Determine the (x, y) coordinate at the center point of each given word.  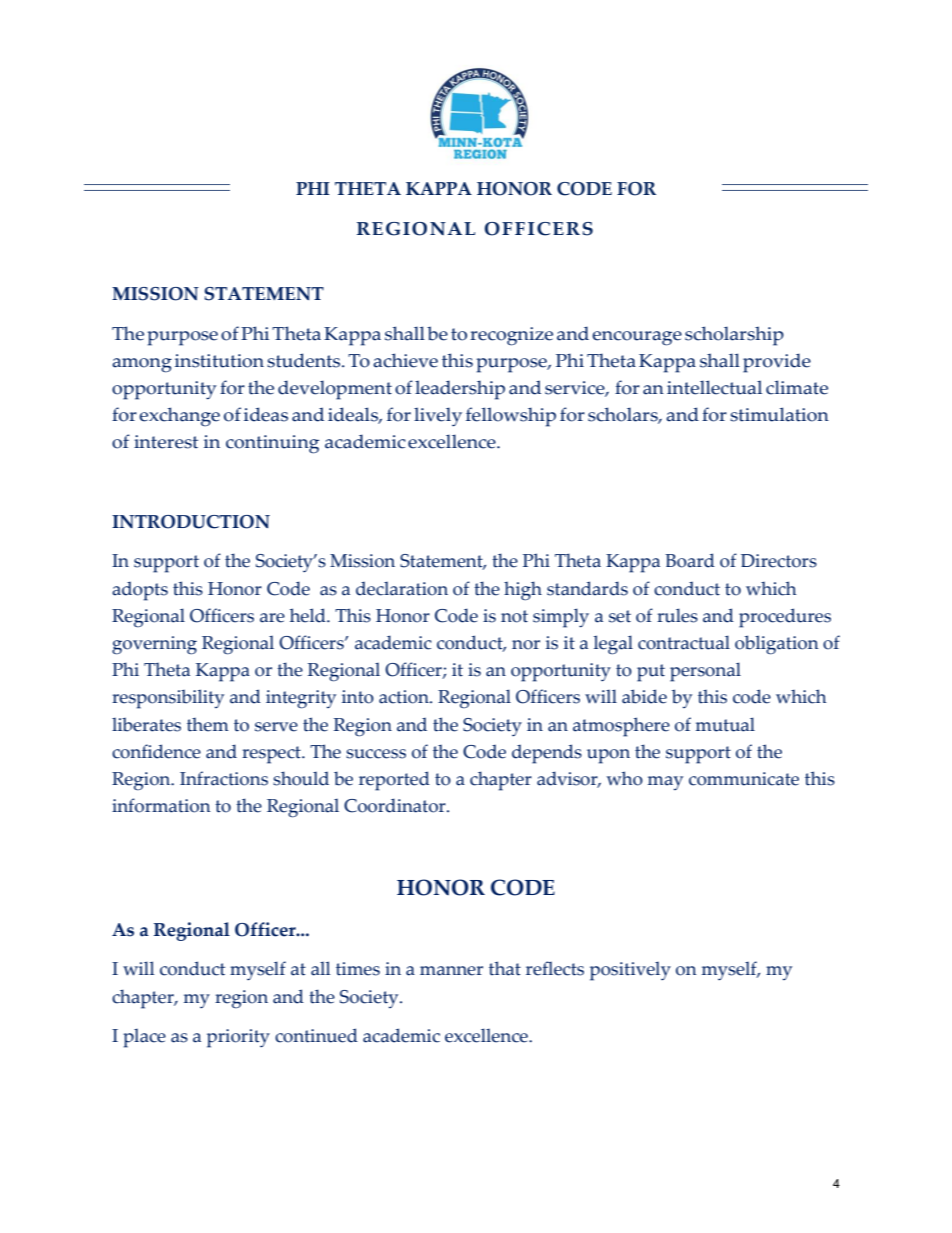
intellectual (714, 387)
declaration (402, 588)
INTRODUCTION (191, 522)
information (161, 805)
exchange (179, 417)
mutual (725, 724)
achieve (405, 360)
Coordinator (396, 805)
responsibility (168, 699)
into (358, 697)
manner (451, 971)
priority (238, 1038)
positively (630, 971)
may (665, 783)
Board (690, 560)
